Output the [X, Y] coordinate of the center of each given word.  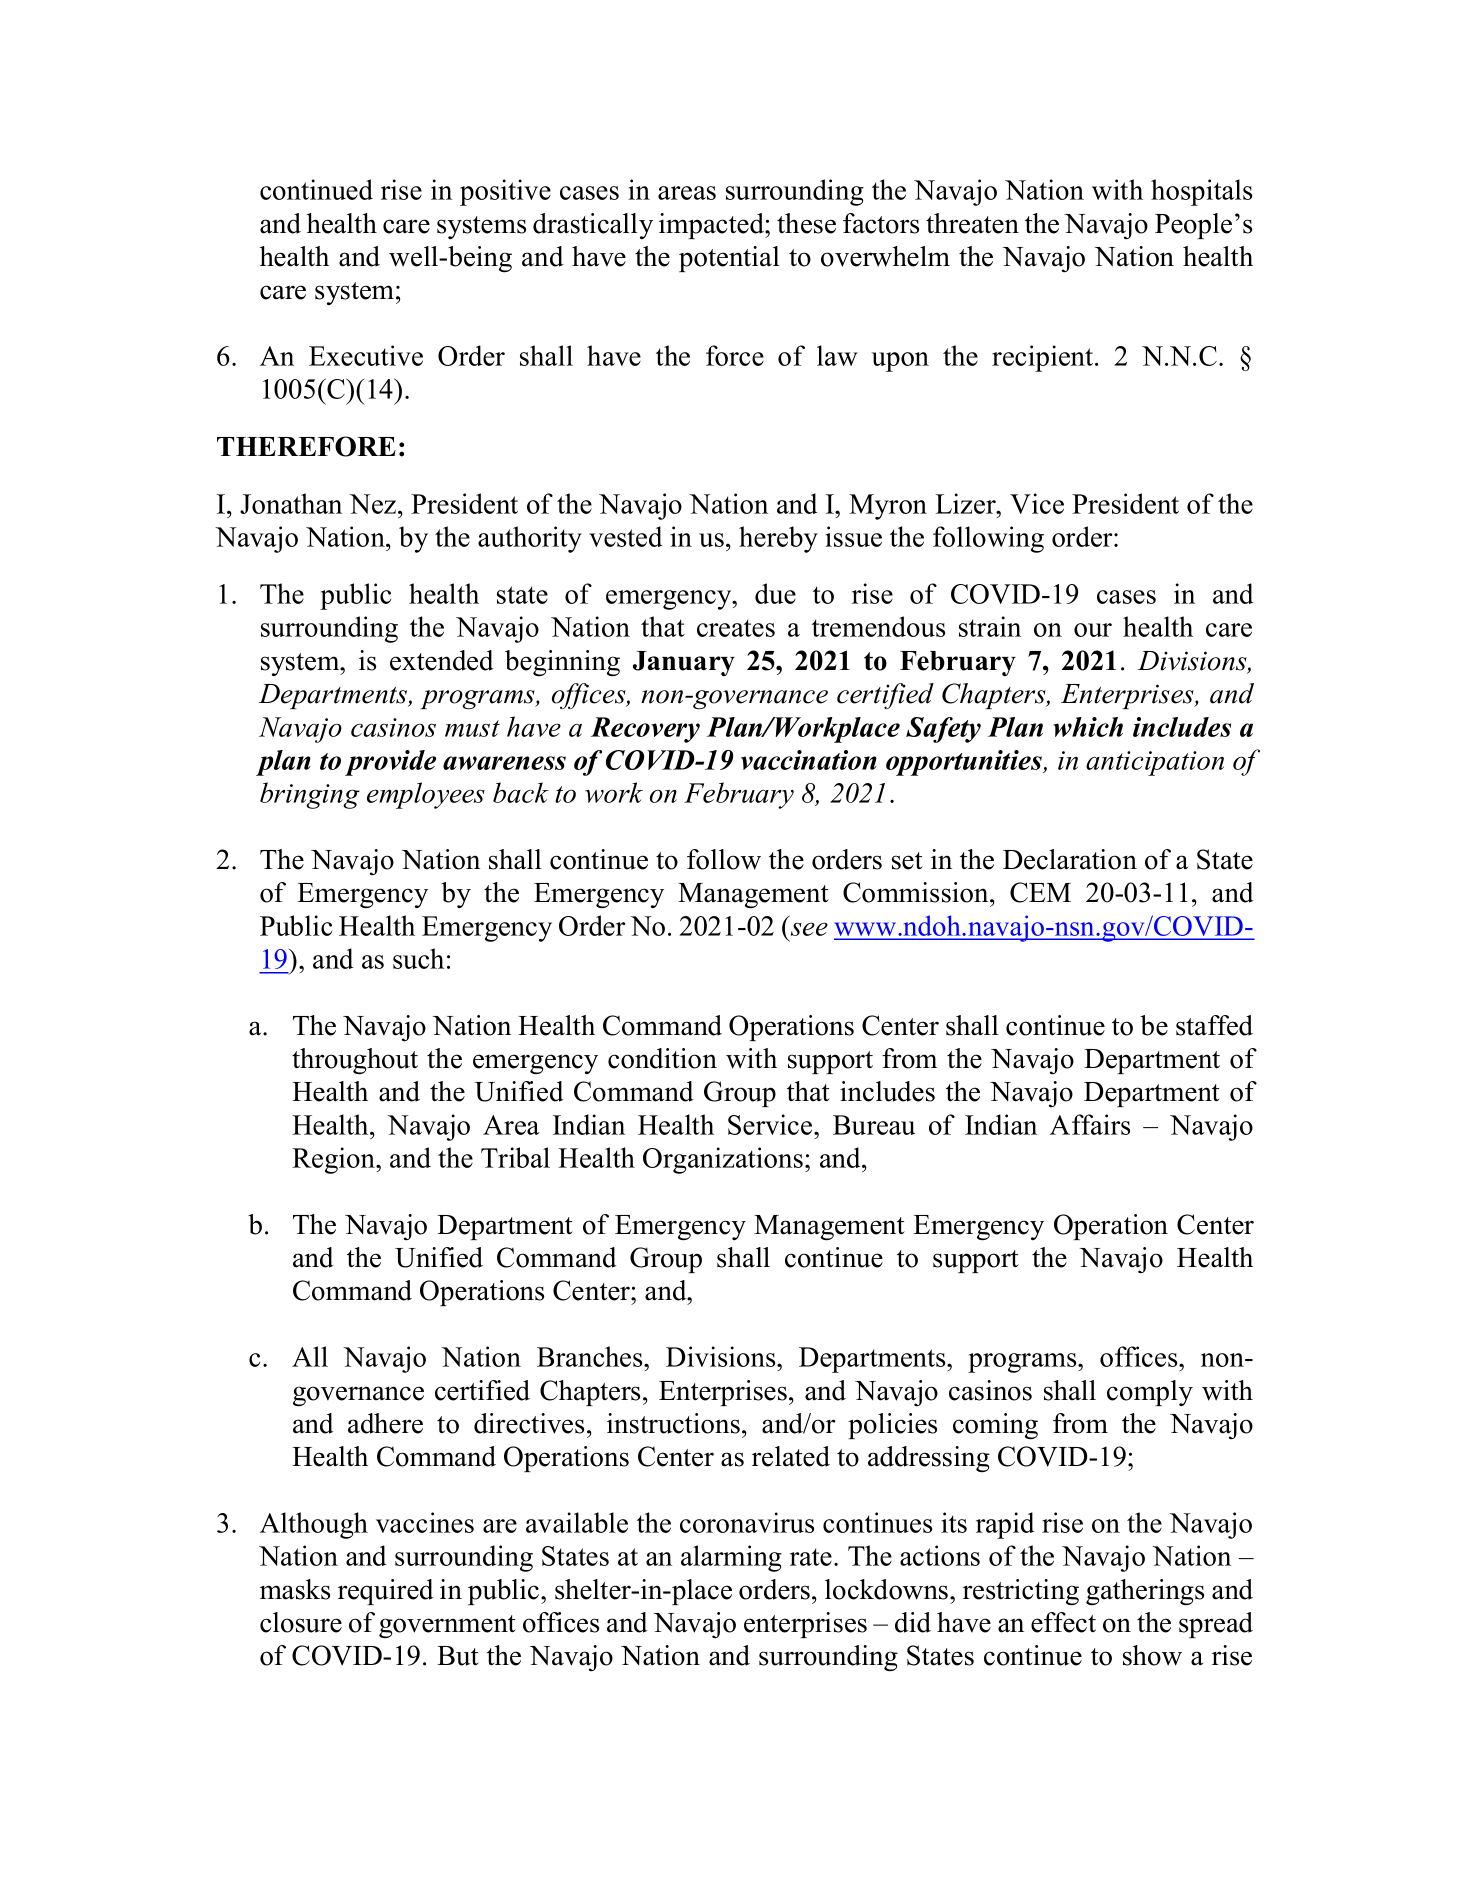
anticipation [1155, 763]
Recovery [645, 730]
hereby [778, 539]
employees [426, 795]
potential [729, 259]
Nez [374, 504]
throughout [355, 1061]
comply [1150, 1393]
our [1093, 630]
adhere [385, 1423]
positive [505, 192]
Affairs [1090, 1124]
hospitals [1201, 192]
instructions [673, 1423]
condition [662, 1058]
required [386, 1592]
